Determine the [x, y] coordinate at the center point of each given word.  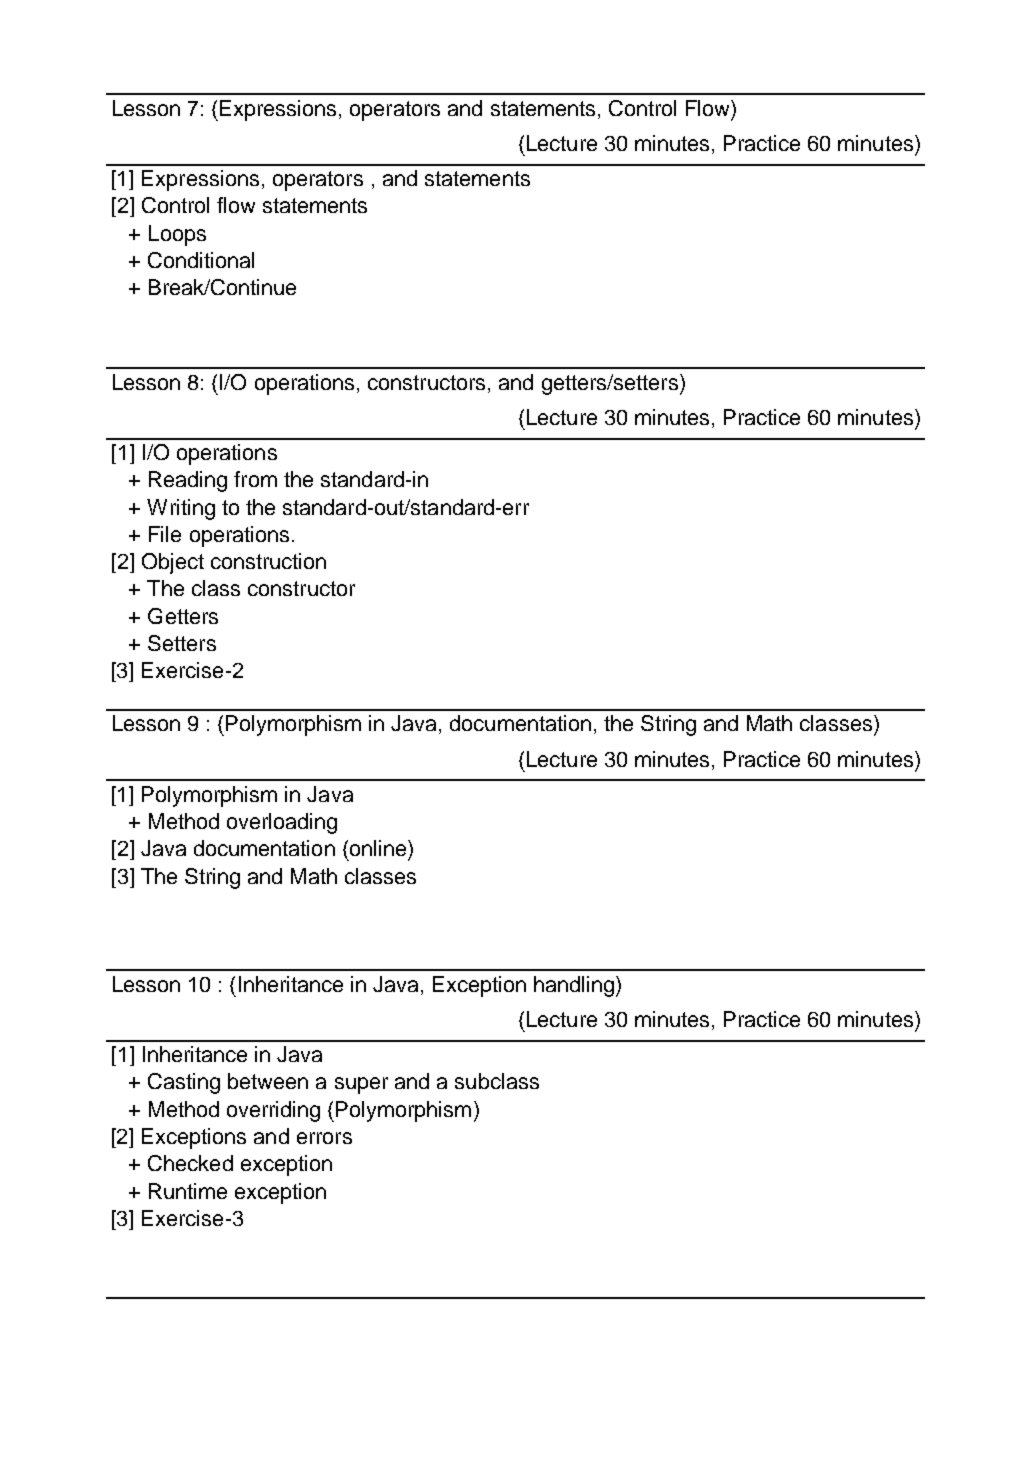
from [255, 479]
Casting [184, 1083]
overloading [282, 823]
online [376, 848]
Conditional [201, 260]
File [165, 534]
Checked [190, 1163]
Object [173, 563]
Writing [181, 509]
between [268, 1081]
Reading [188, 481]
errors [324, 1138]
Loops [177, 235]
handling [574, 986]
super [361, 1085]
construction [268, 561]
